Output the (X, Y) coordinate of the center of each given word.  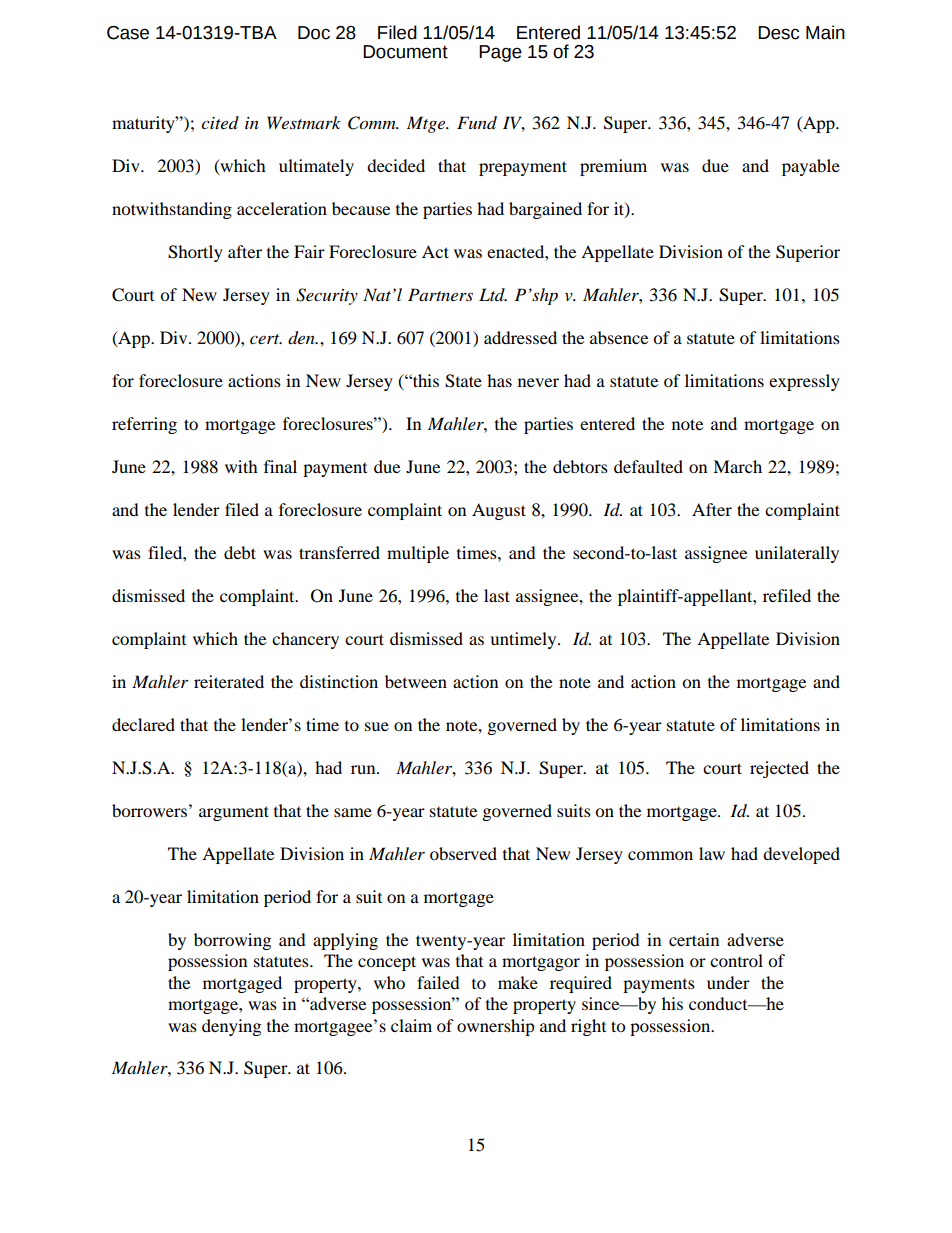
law (712, 853)
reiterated (229, 681)
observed (463, 853)
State (463, 381)
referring (144, 425)
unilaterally (797, 554)
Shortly (195, 253)
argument (234, 813)
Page (500, 53)
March (737, 466)
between (416, 681)
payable (811, 167)
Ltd (493, 294)
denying (231, 1027)
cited (220, 122)
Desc (778, 33)
